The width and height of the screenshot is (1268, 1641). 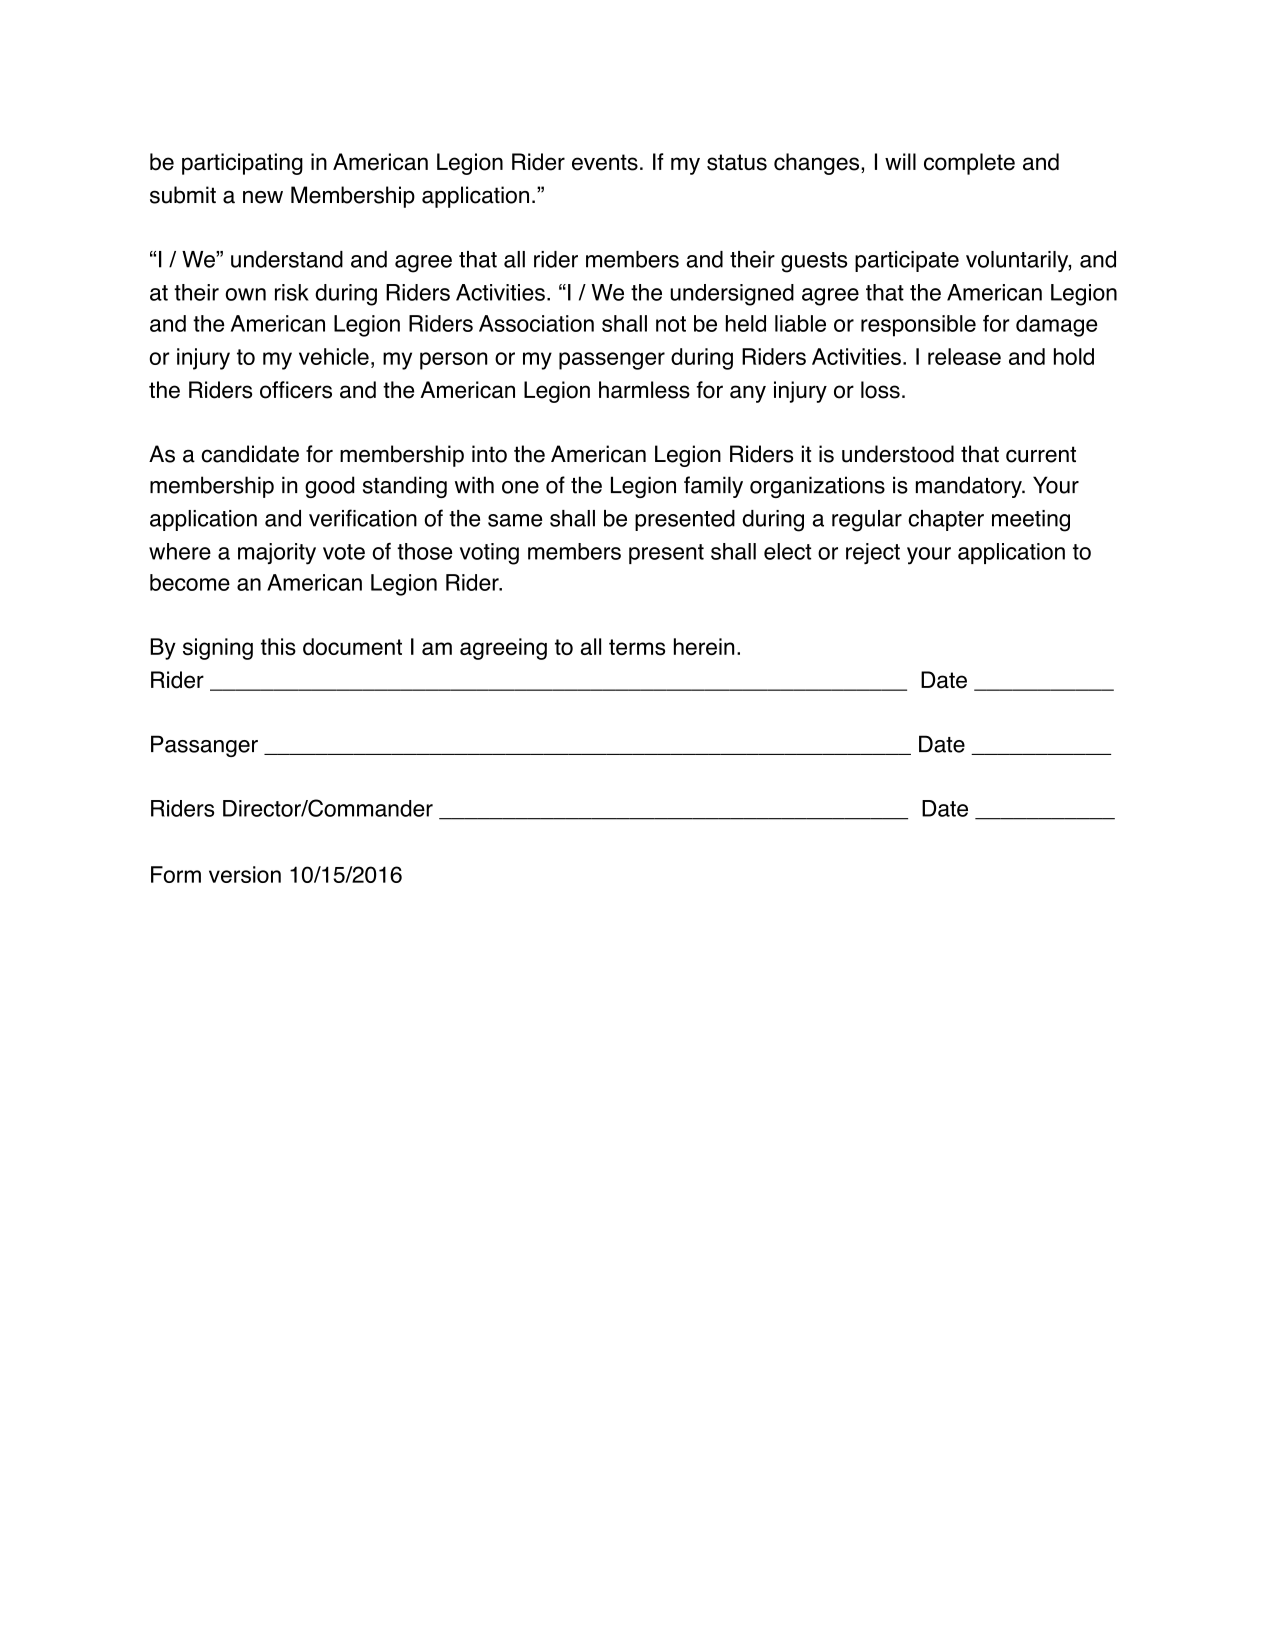 I want to click on Form, so click(x=176, y=874).
